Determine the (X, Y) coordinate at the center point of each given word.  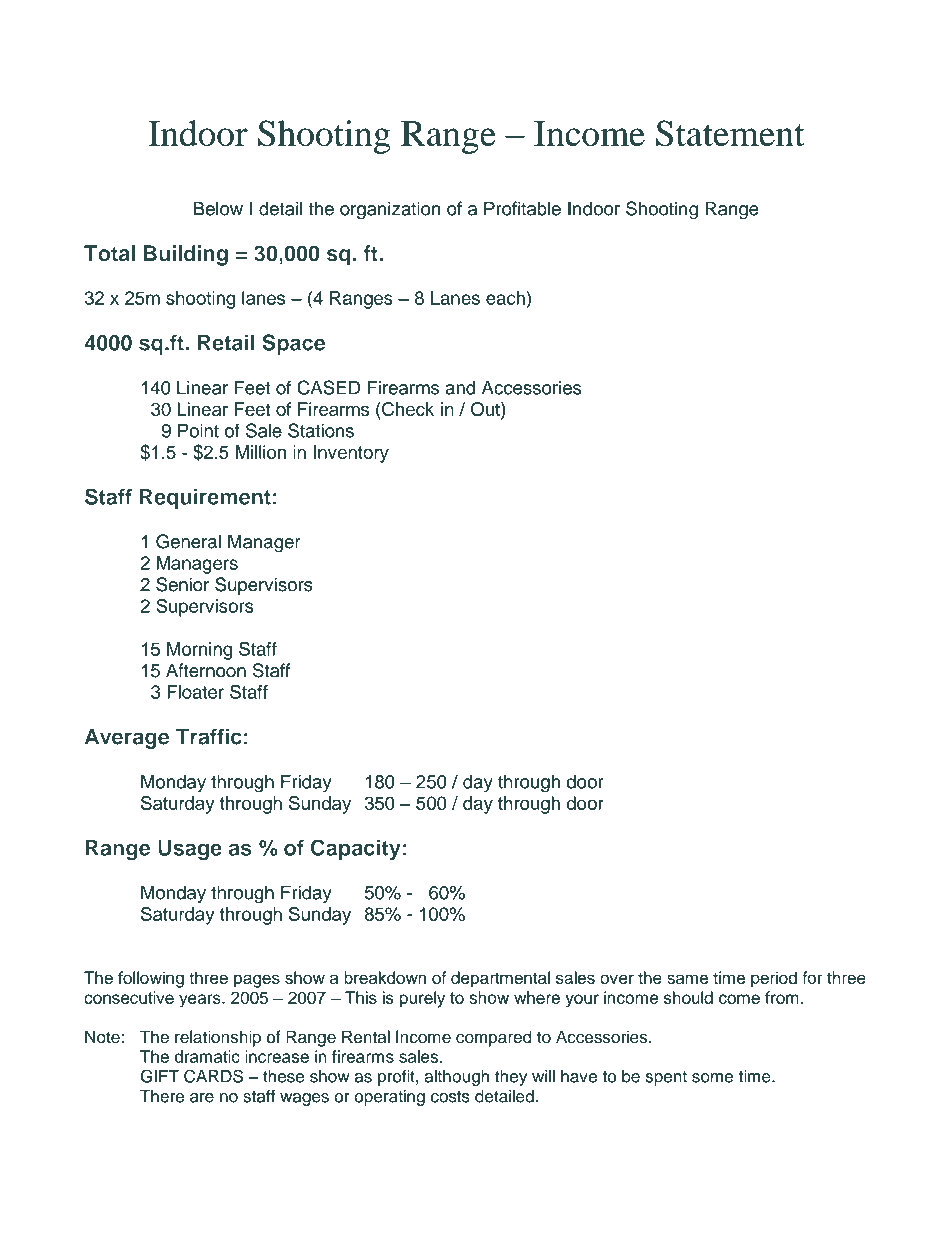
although (456, 1077)
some (712, 1078)
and (460, 388)
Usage (190, 850)
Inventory (351, 454)
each (505, 298)
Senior (182, 584)
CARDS (213, 1076)
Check (407, 409)
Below (218, 208)
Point (198, 431)
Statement (730, 133)
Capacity (356, 849)
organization (390, 210)
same (687, 979)
